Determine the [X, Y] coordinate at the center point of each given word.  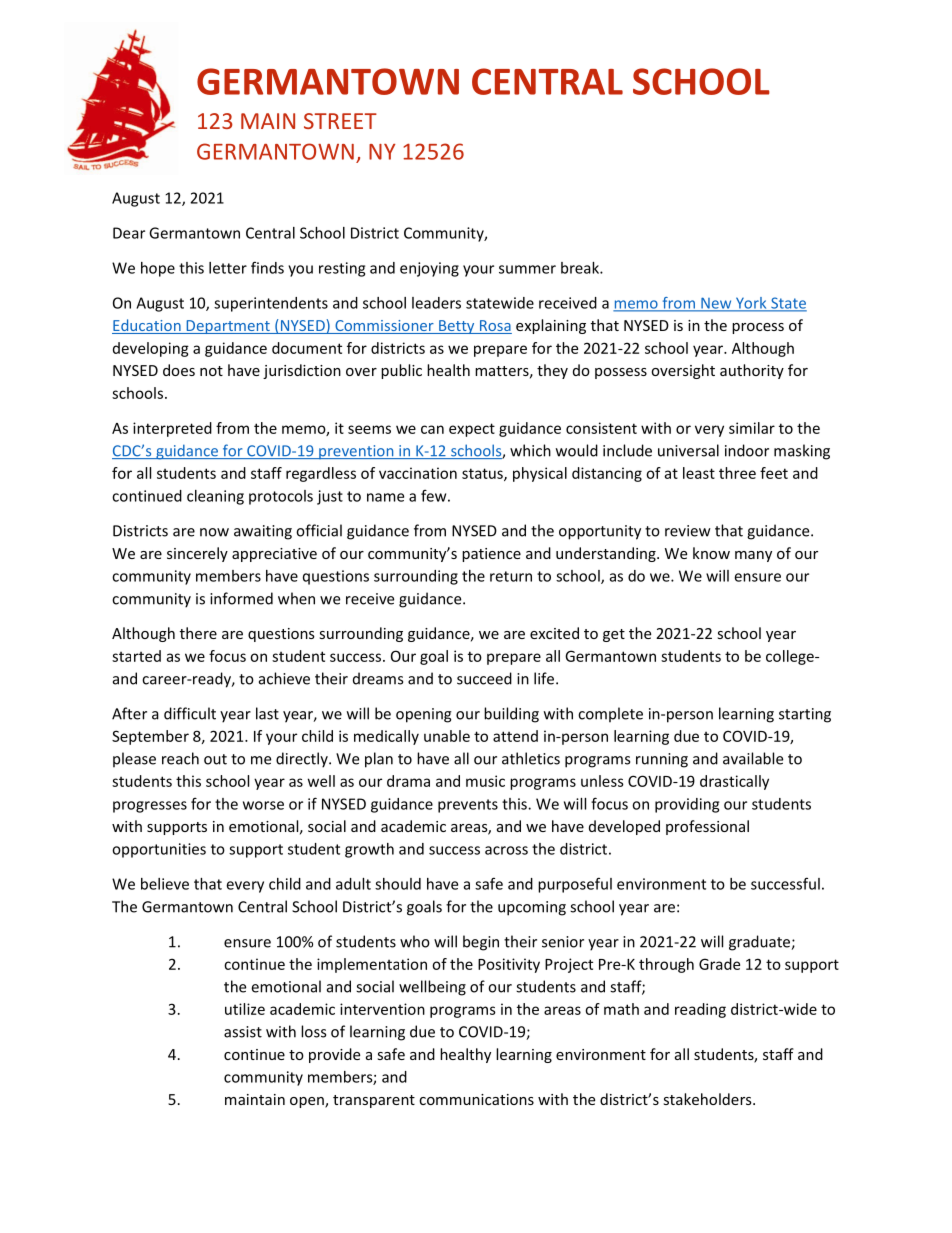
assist [243, 1032]
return [511, 576]
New [716, 304]
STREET [340, 121]
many [753, 556]
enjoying [429, 269]
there [198, 633]
